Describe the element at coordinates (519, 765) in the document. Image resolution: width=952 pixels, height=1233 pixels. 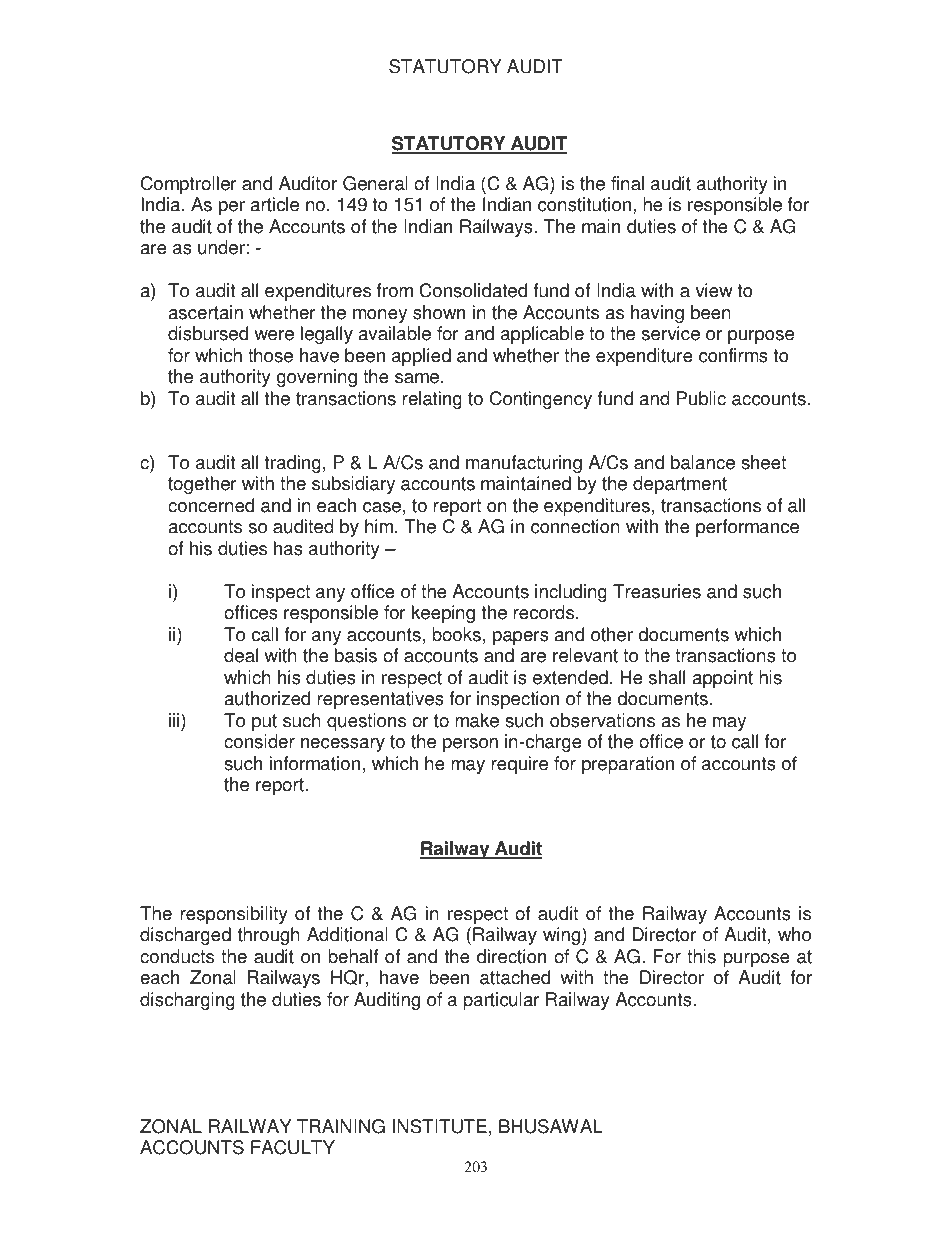
I see `require` at that location.
